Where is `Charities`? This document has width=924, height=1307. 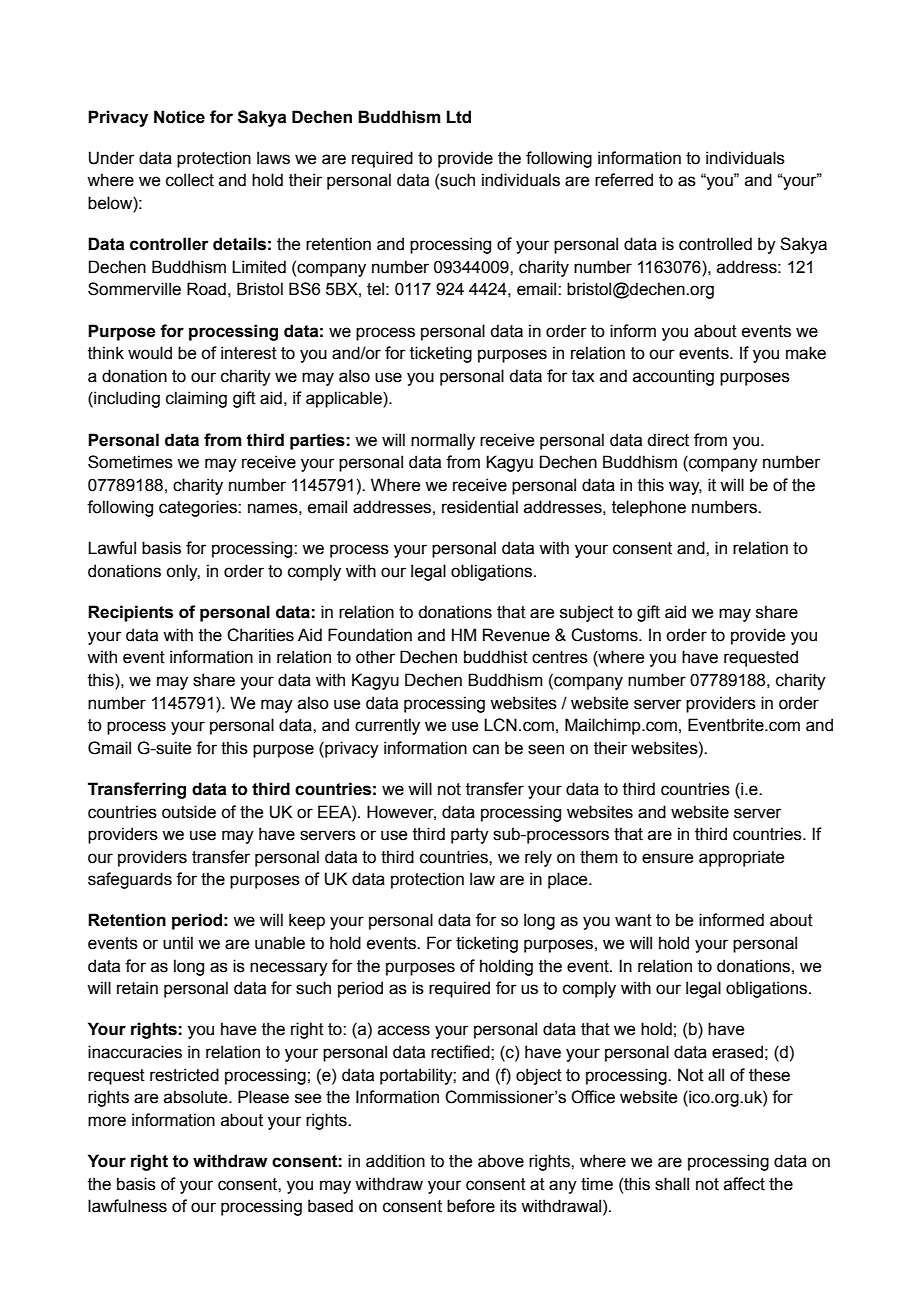 Charities is located at coordinates (260, 635).
